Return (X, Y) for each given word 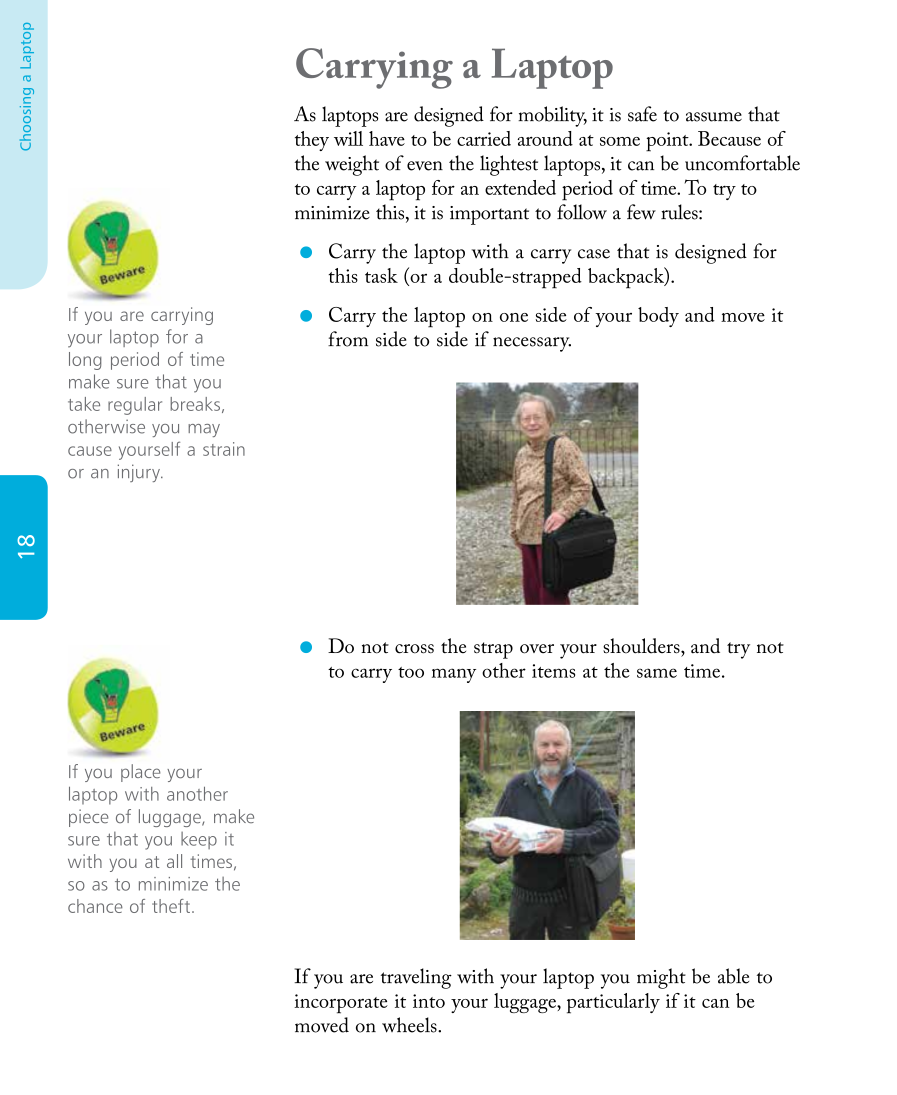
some (620, 141)
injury (140, 473)
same (657, 673)
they (312, 141)
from (348, 339)
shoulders (642, 646)
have (387, 138)
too (411, 672)
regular (135, 406)
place (140, 773)
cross (414, 649)
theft (171, 906)
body (658, 317)
